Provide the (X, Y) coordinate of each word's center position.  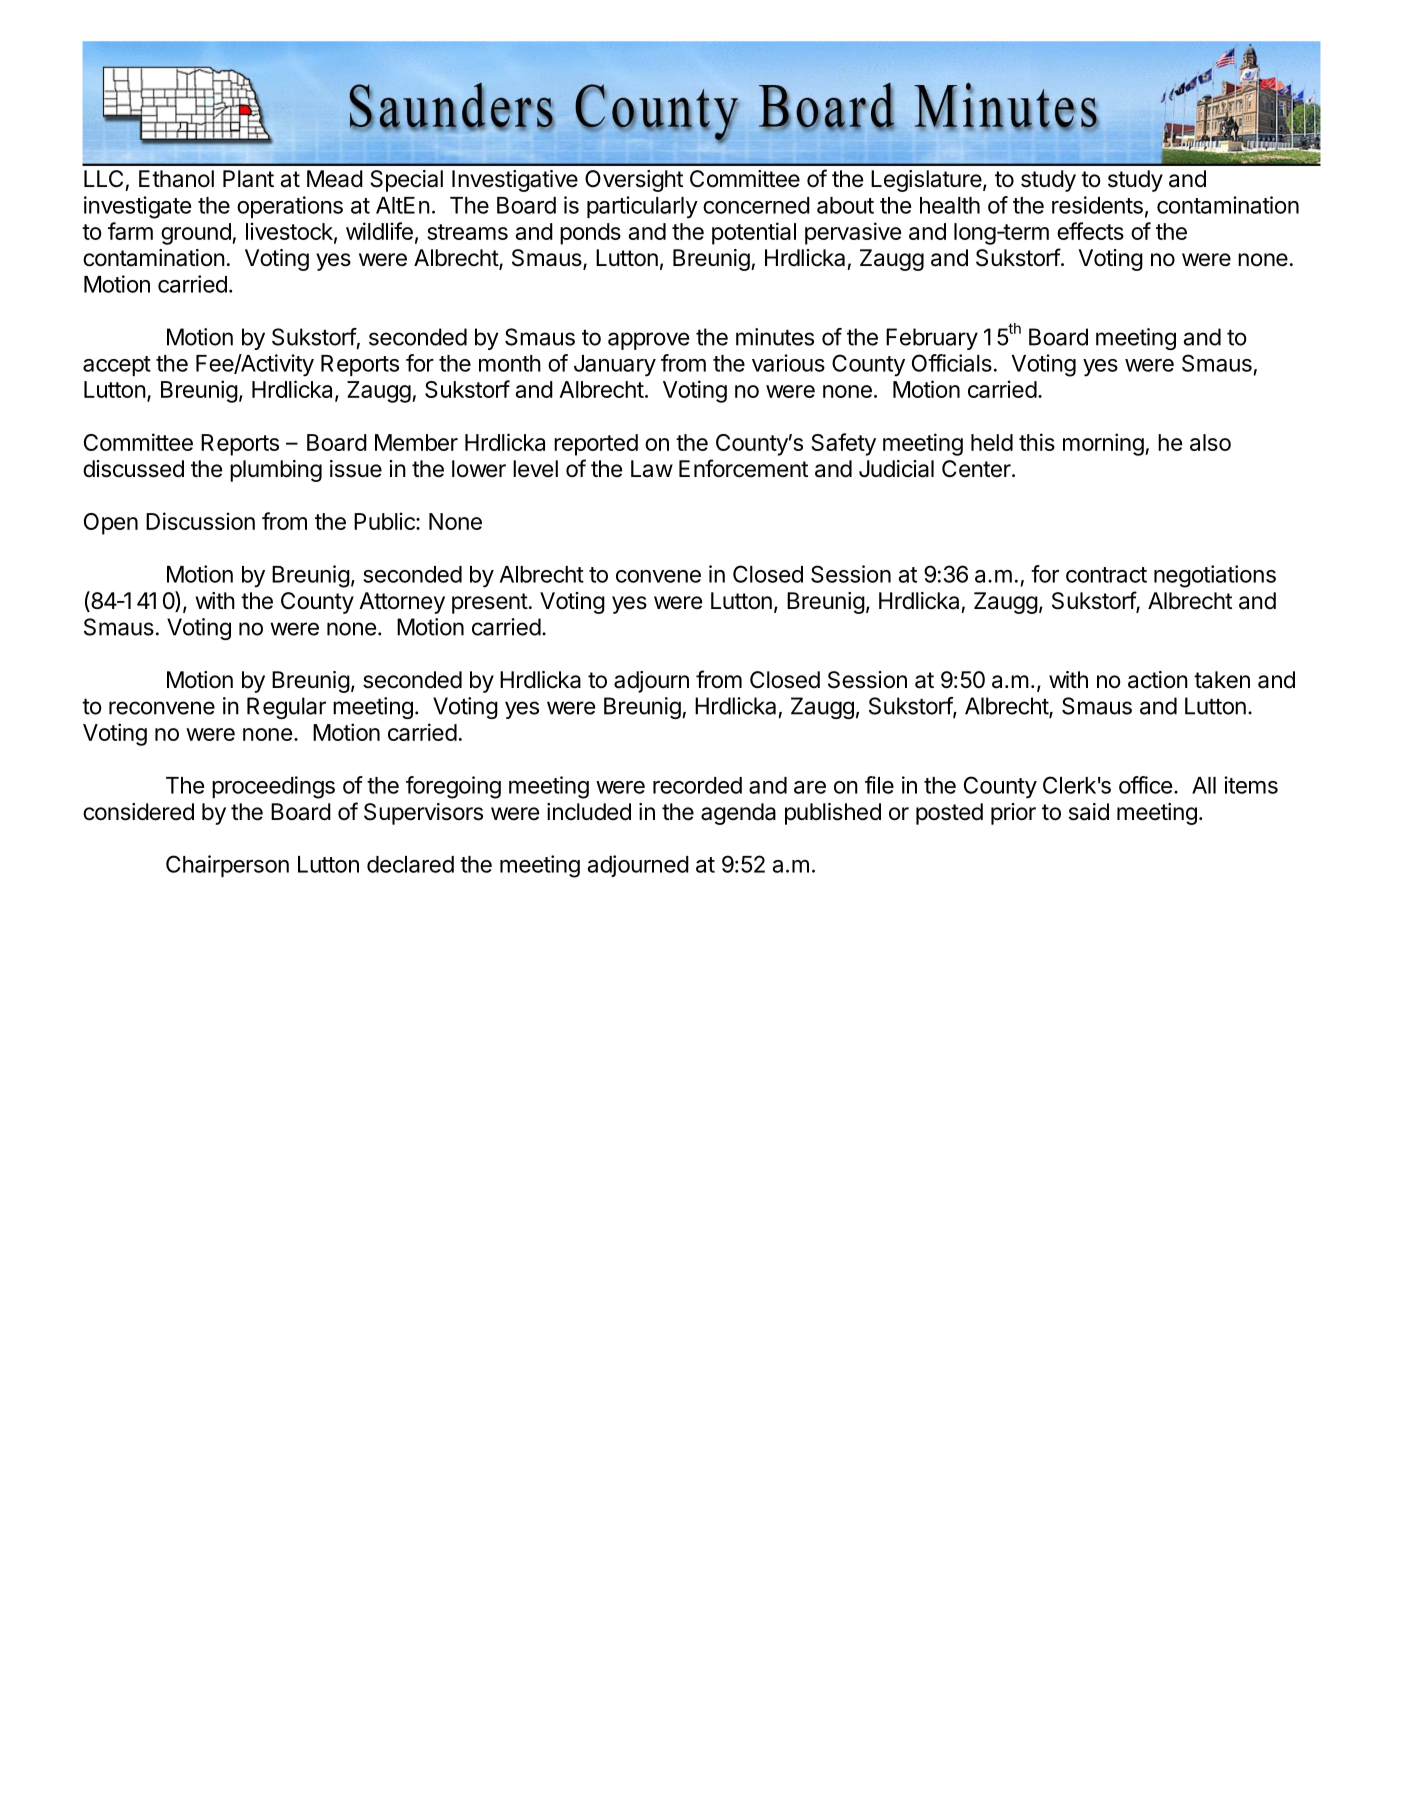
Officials (952, 363)
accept (117, 366)
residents (1097, 205)
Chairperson (227, 866)
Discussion (200, 521)
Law (652, 469)
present (490, 603)
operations (290, 207)
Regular (286, 708)
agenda (738, 814)
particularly (642, 207)
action (1158, 680)
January (615, 366)
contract (1106, 575)
